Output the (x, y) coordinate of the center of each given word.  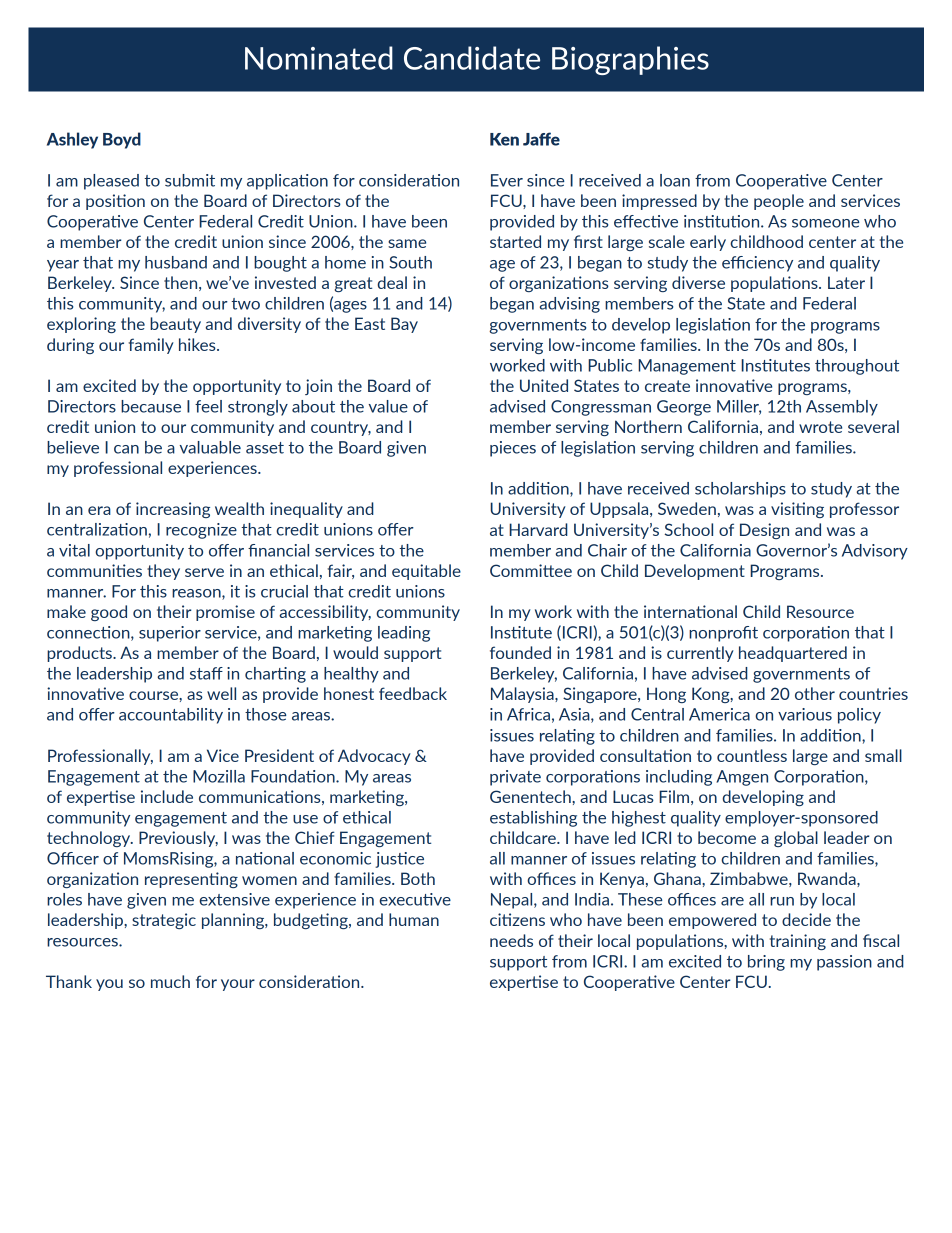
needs (511, 940)
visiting (797, 510)
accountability (171, 716)
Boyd (122, 140)
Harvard (538, 529)
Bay (404, 325)
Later (846, 282)
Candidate (472, 58)
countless (752, 755)
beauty (175, 325)
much (170, 981)
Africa (528, 714)
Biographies (630, 60)
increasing (173, 510)
